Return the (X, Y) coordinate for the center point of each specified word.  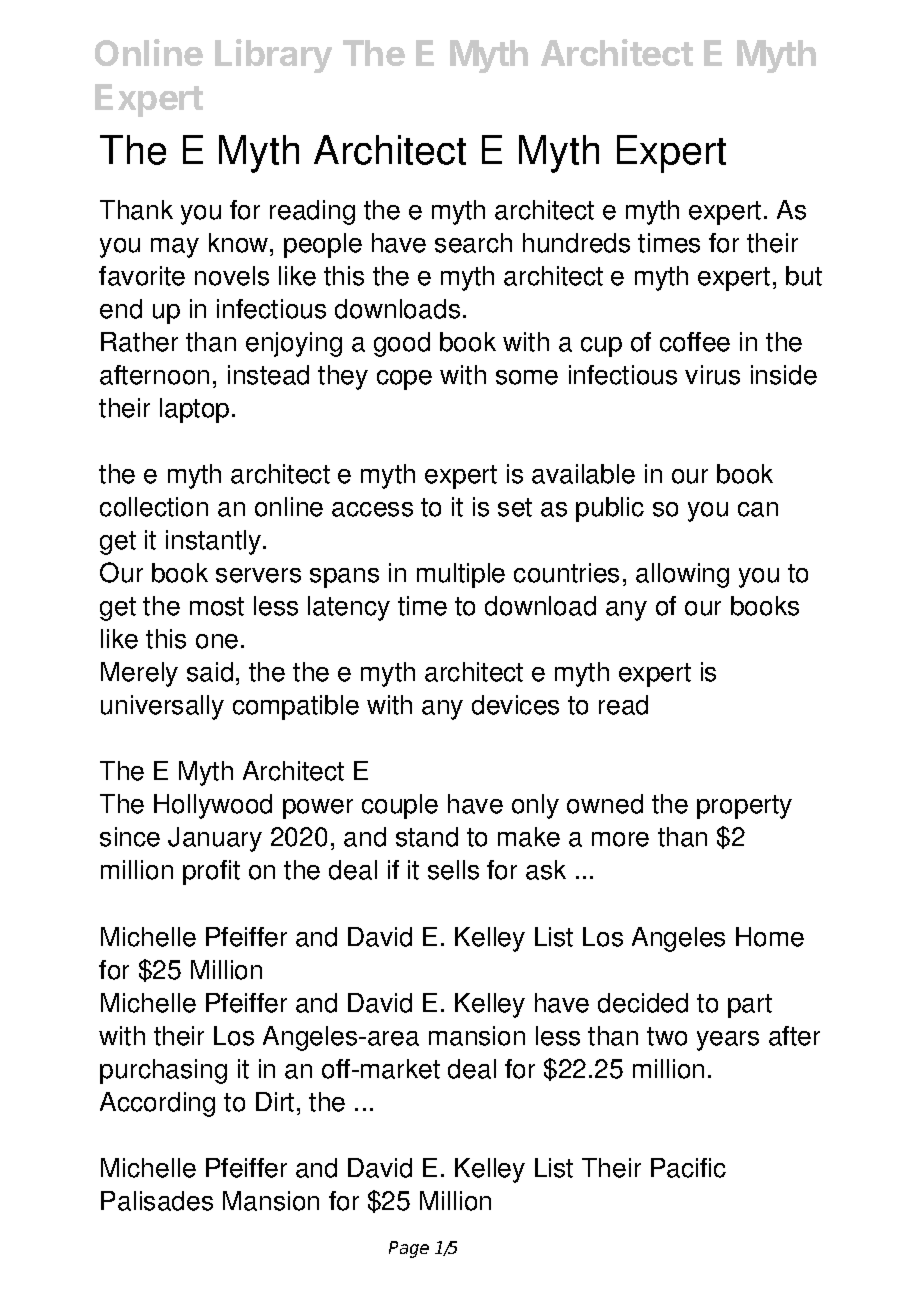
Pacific (688, 1168)
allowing (682, 575)
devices (515, 705)
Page (409, 1249)
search (473, 243)
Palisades (157, 1201)
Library (273, 56)
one (217, 641)
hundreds (576, 243)
